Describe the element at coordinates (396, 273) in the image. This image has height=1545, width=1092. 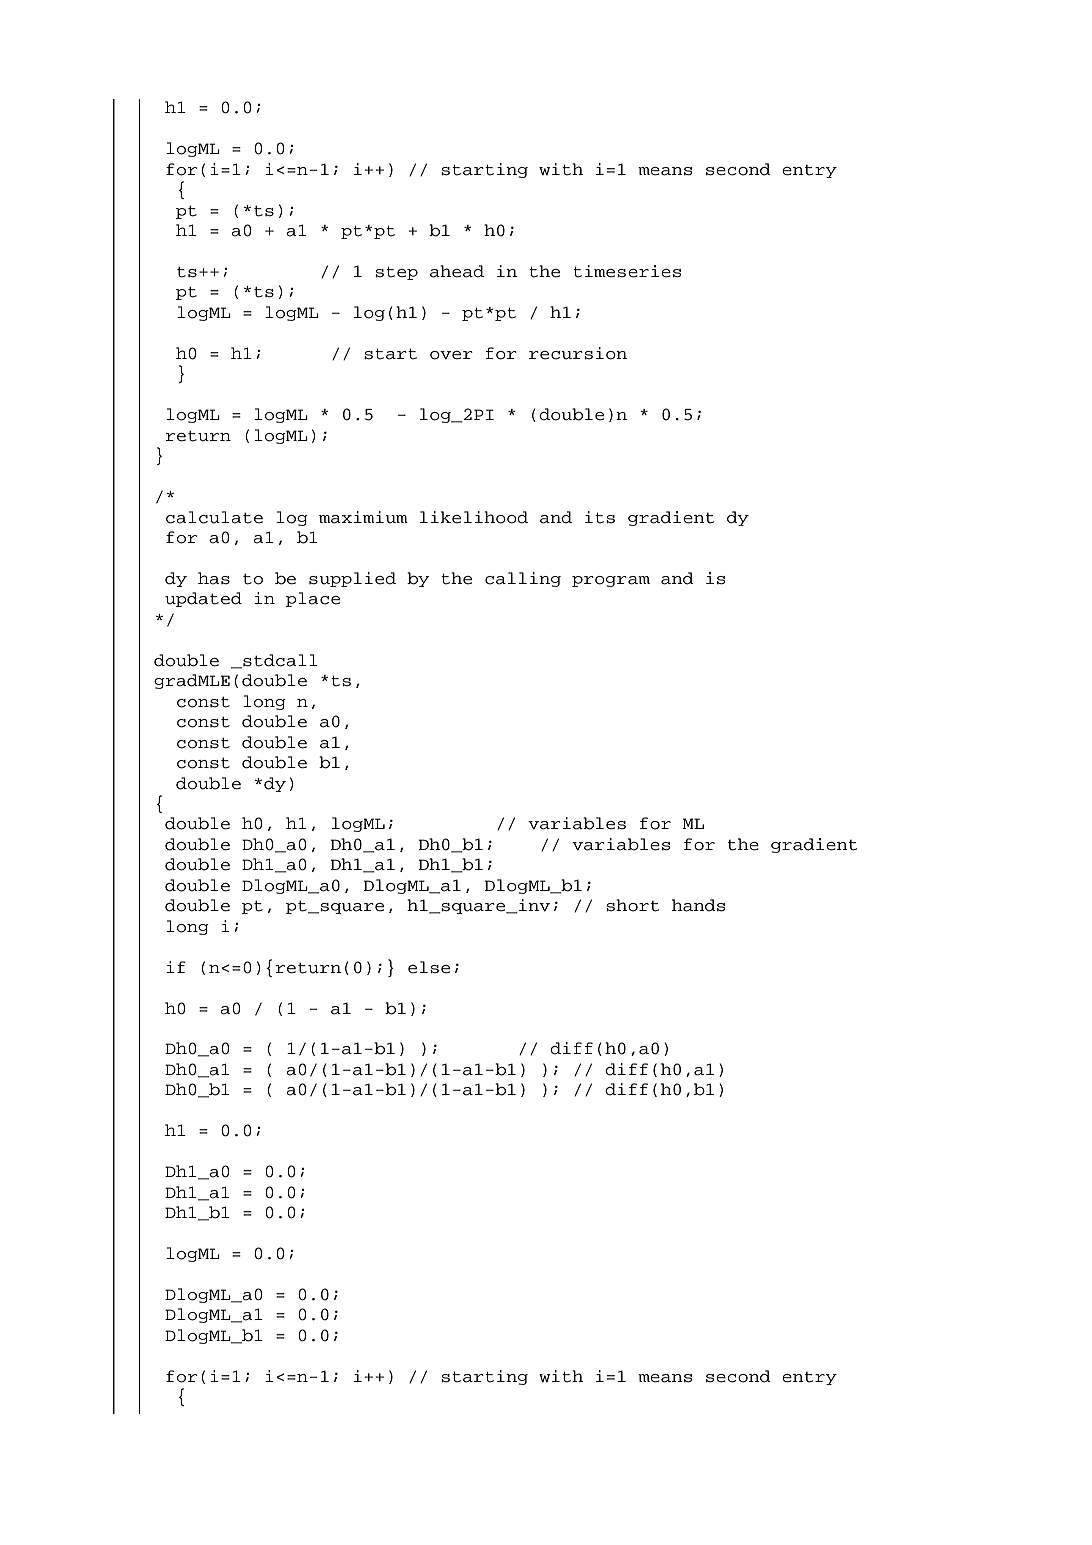
I see `step` at that location.
